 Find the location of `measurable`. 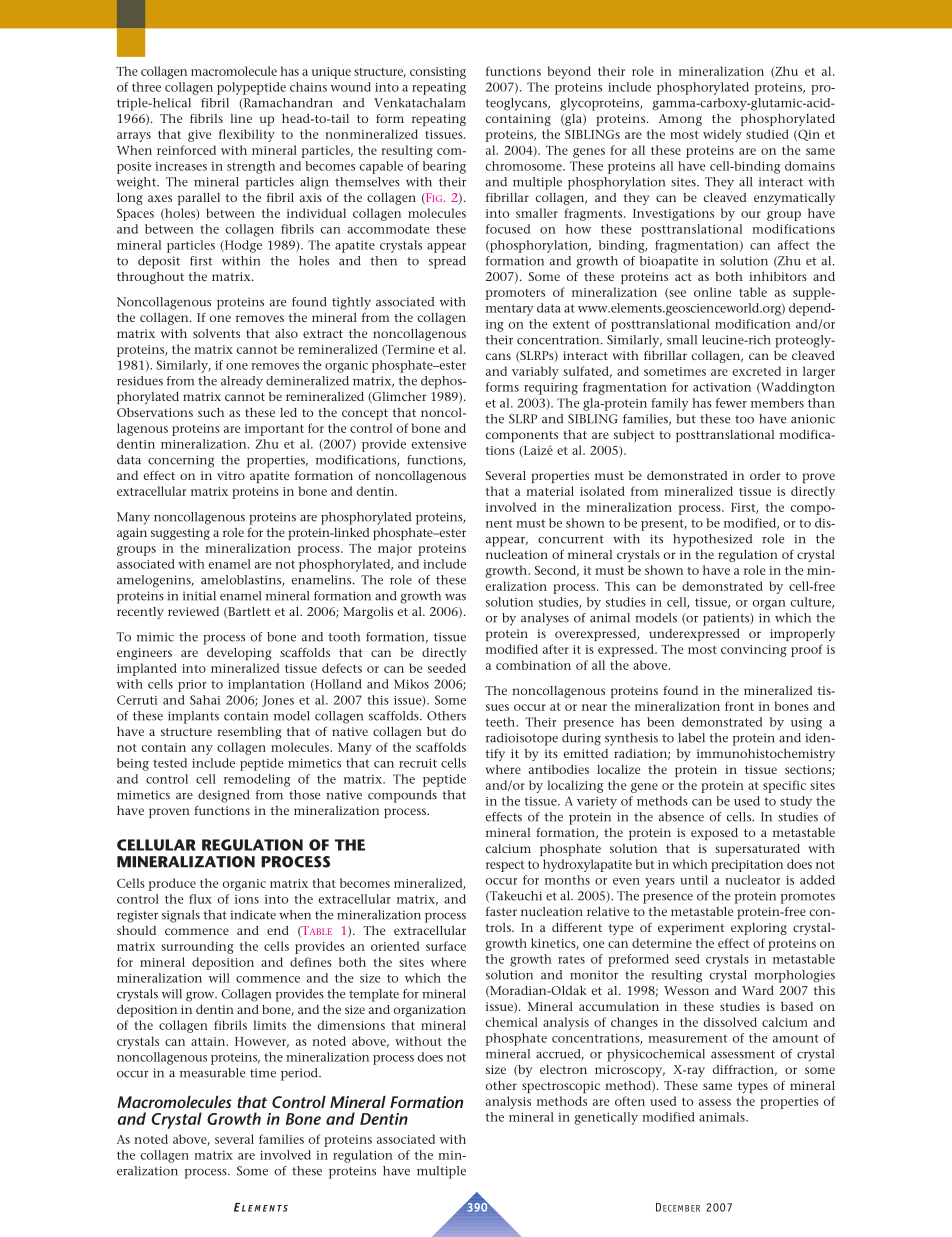

measurable is located at coordinates (212, 1073).
